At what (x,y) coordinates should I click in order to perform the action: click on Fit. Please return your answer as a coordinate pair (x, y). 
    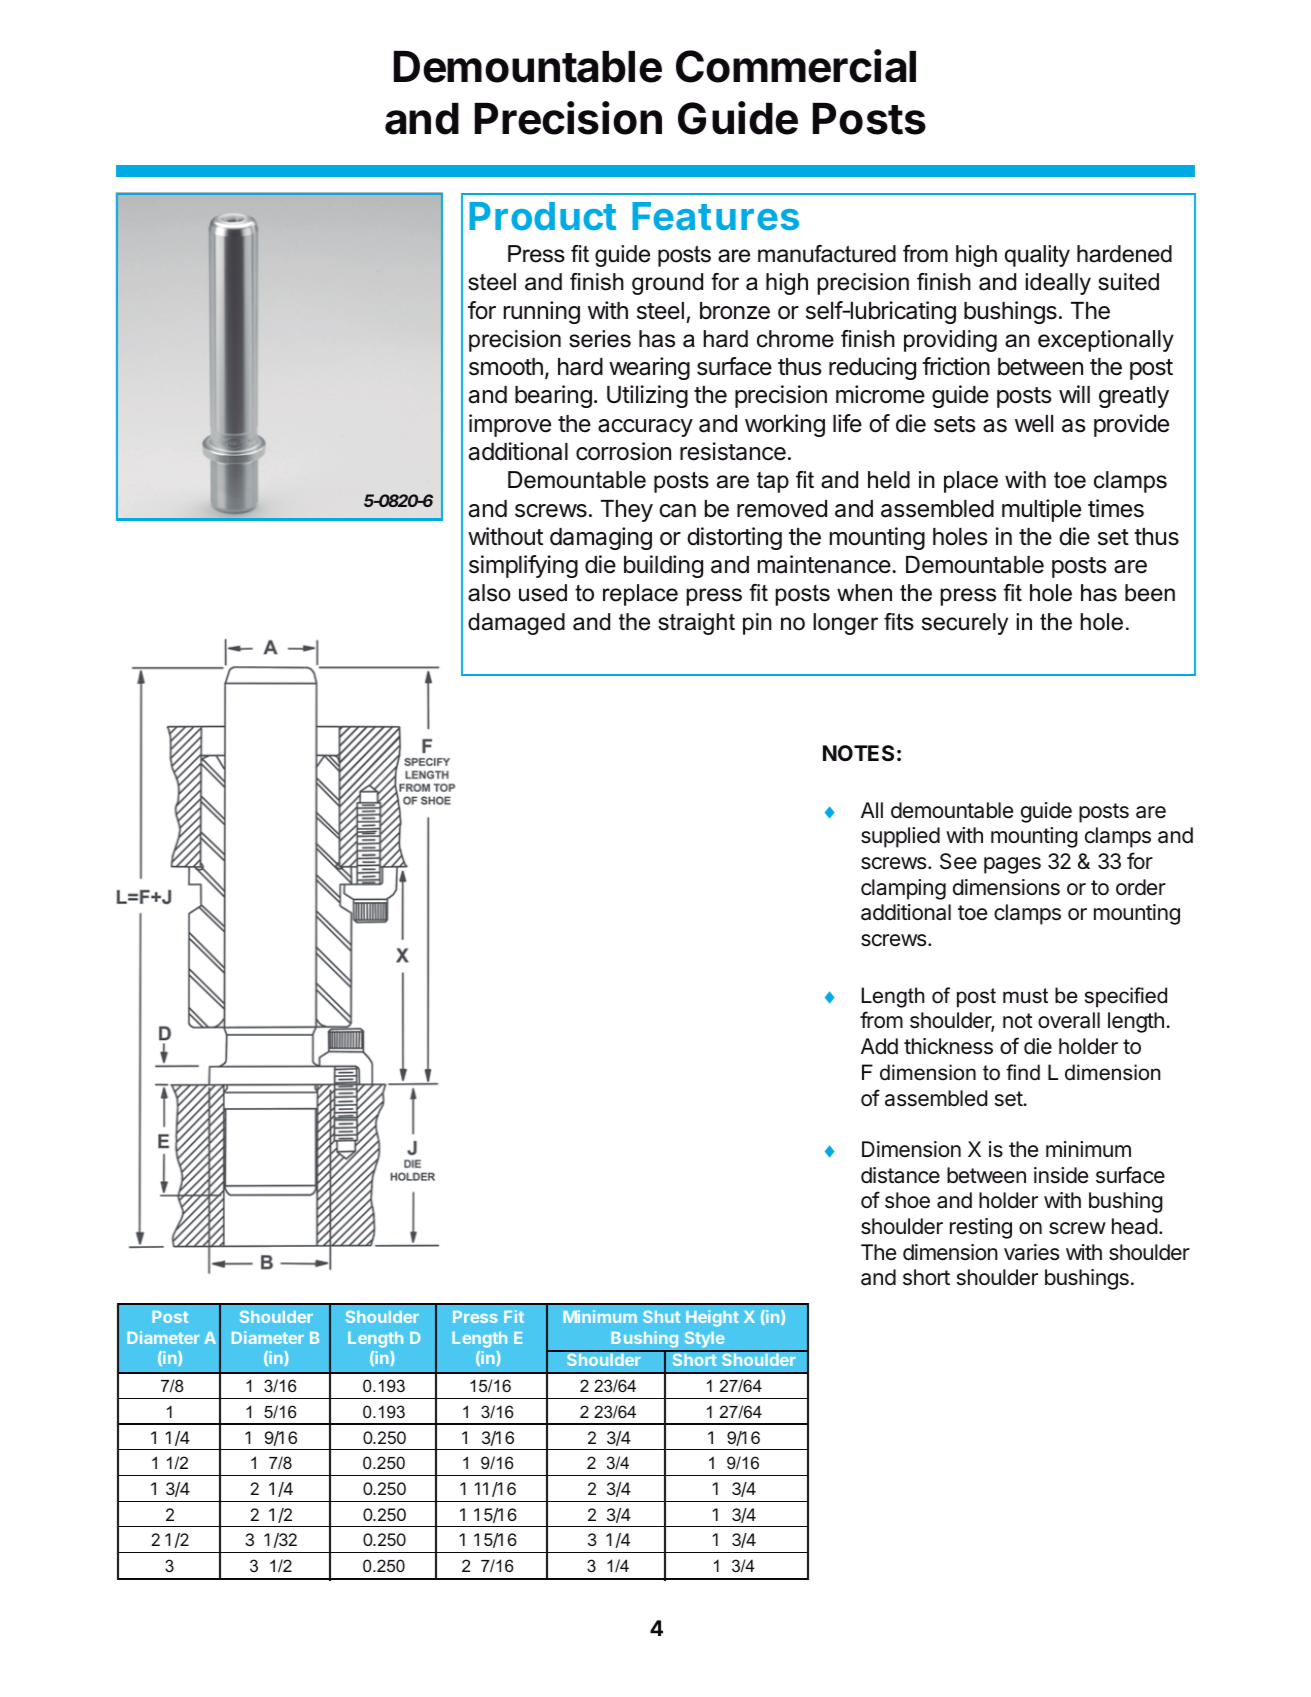
    Looking at the image, I should click on (514, 1316).
